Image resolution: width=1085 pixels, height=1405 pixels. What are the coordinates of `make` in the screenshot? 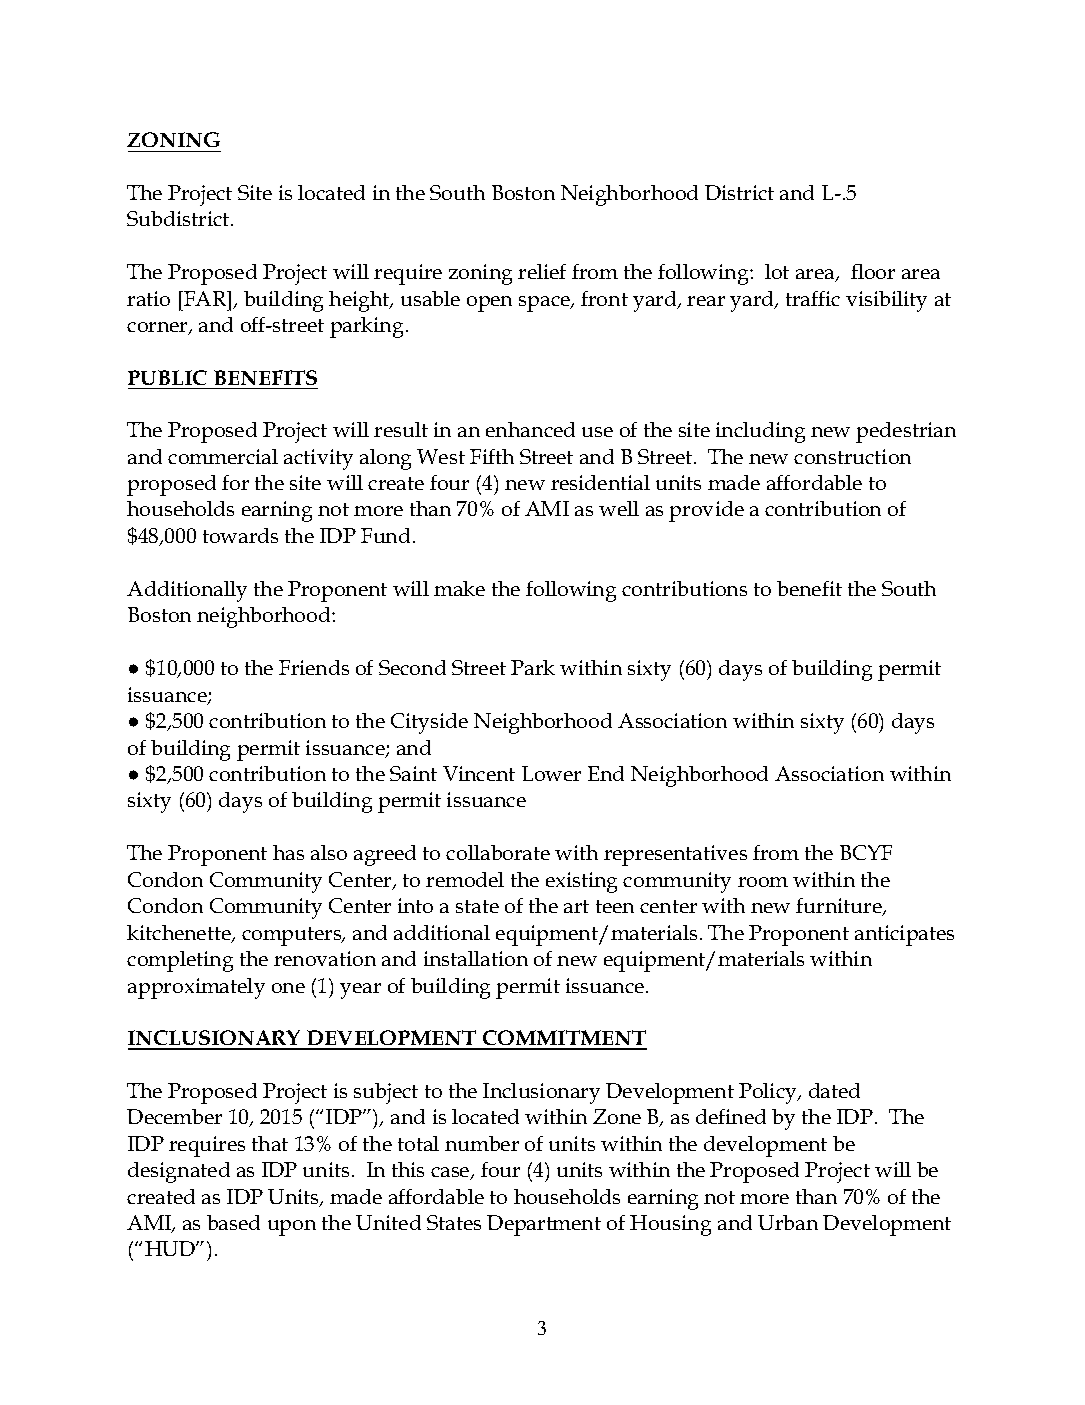 It's located at (459, 588).
